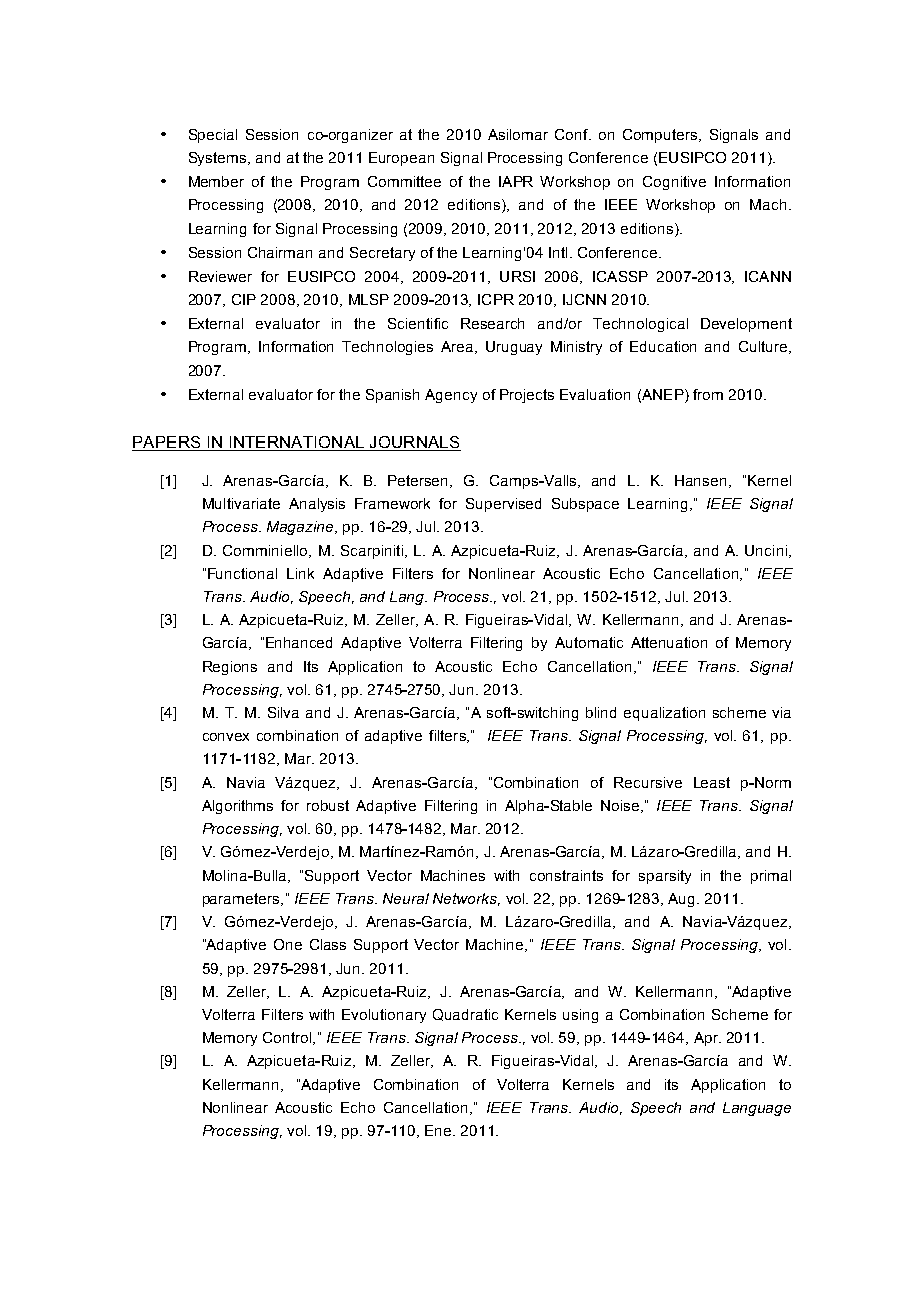 The height and width of the screenshot is (1308, 924). I want to click on Hansen, so click(700, 480).
